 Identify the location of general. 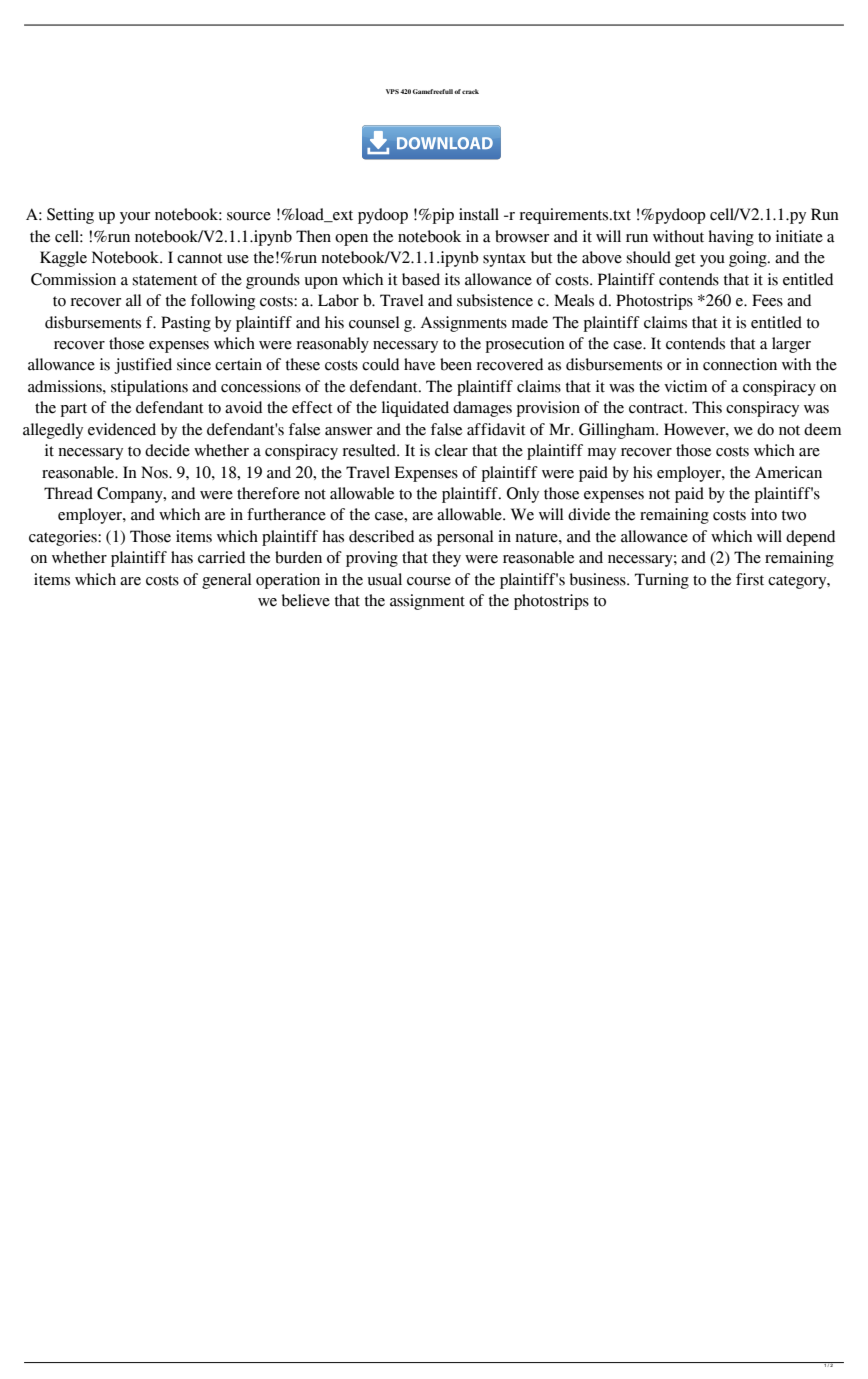
(227, 581).
